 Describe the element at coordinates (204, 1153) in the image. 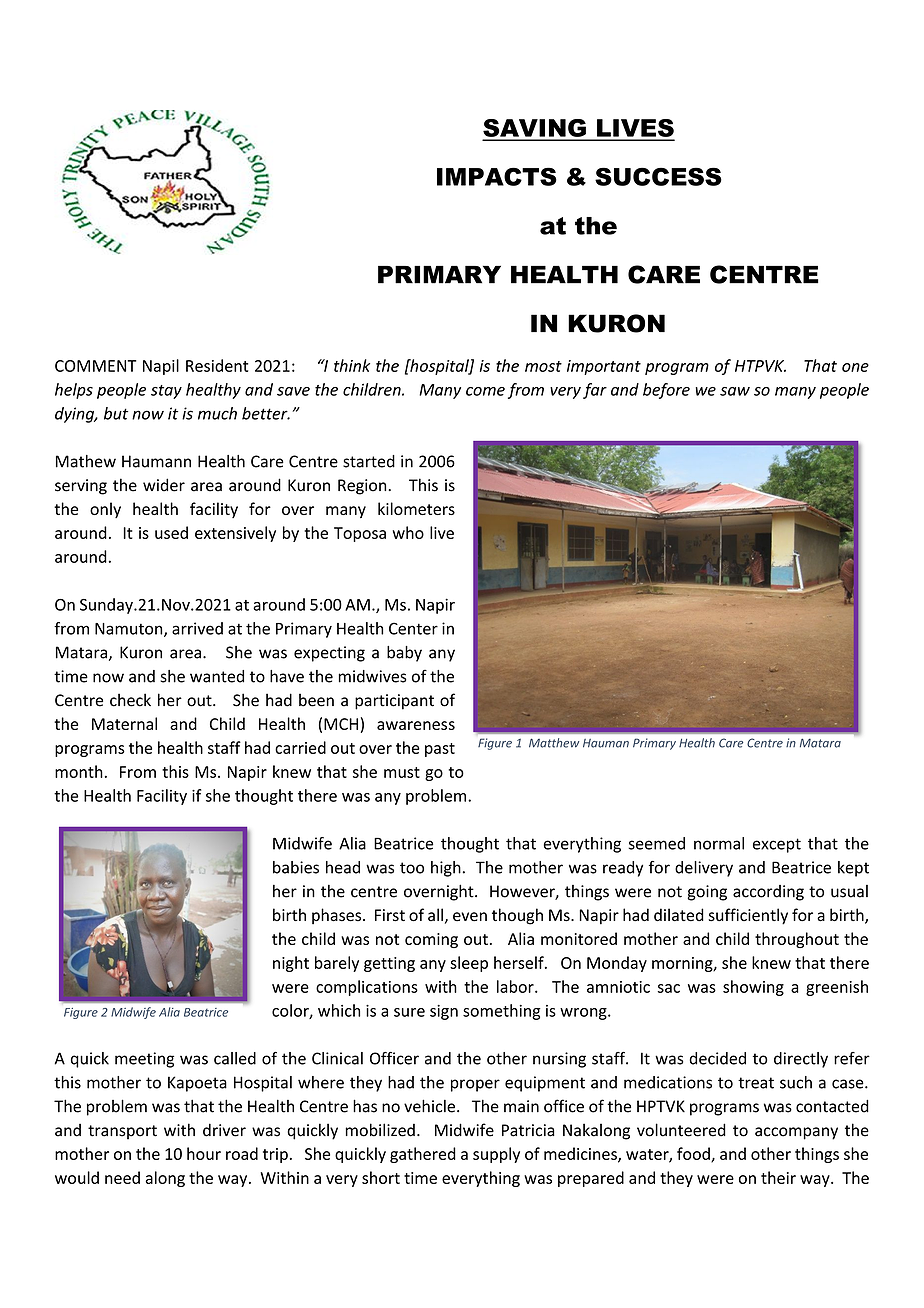

I see `hour` at that location.
